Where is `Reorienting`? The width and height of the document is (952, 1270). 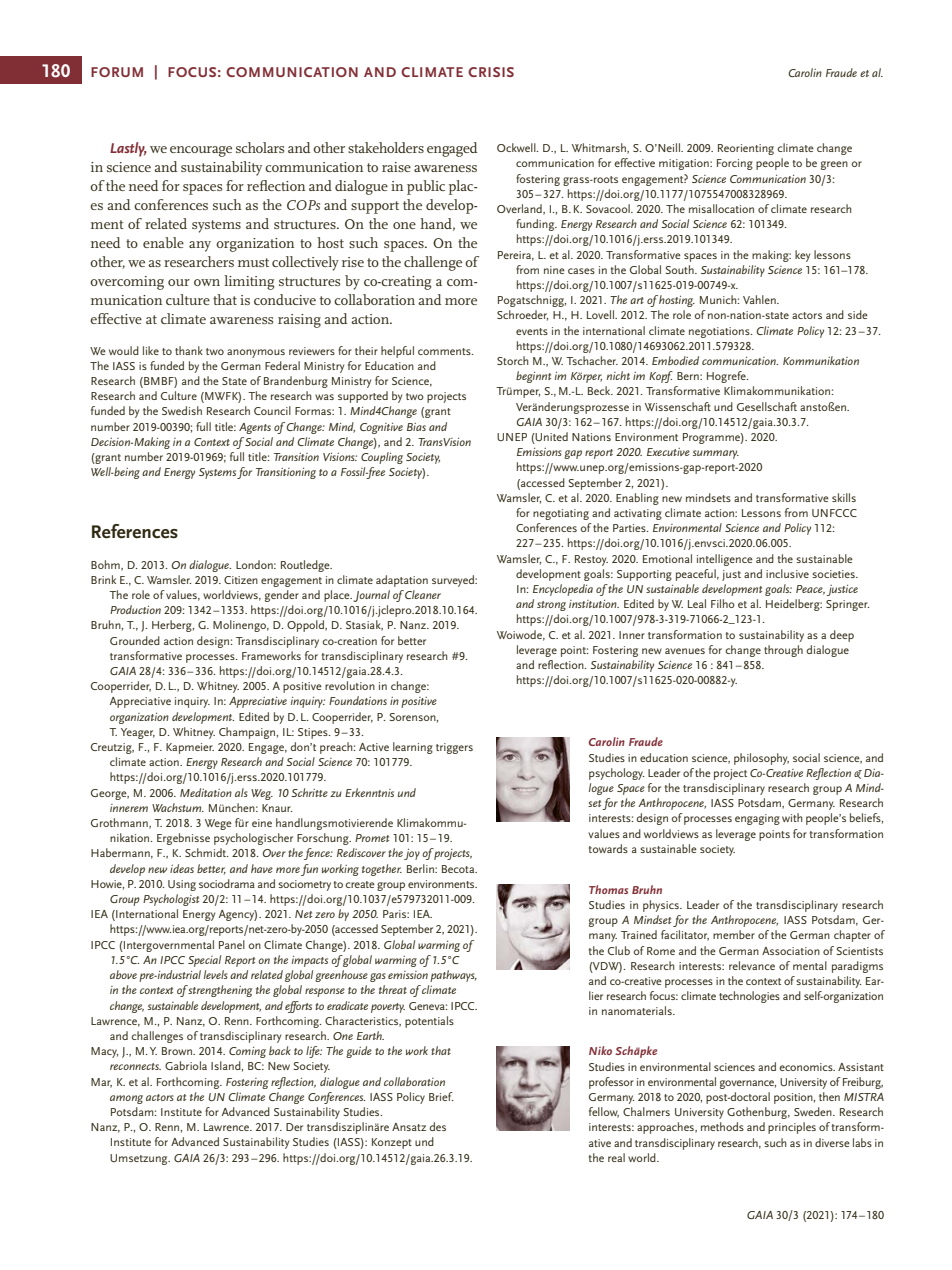
Reorienting is located at coordinates (746, 149).
